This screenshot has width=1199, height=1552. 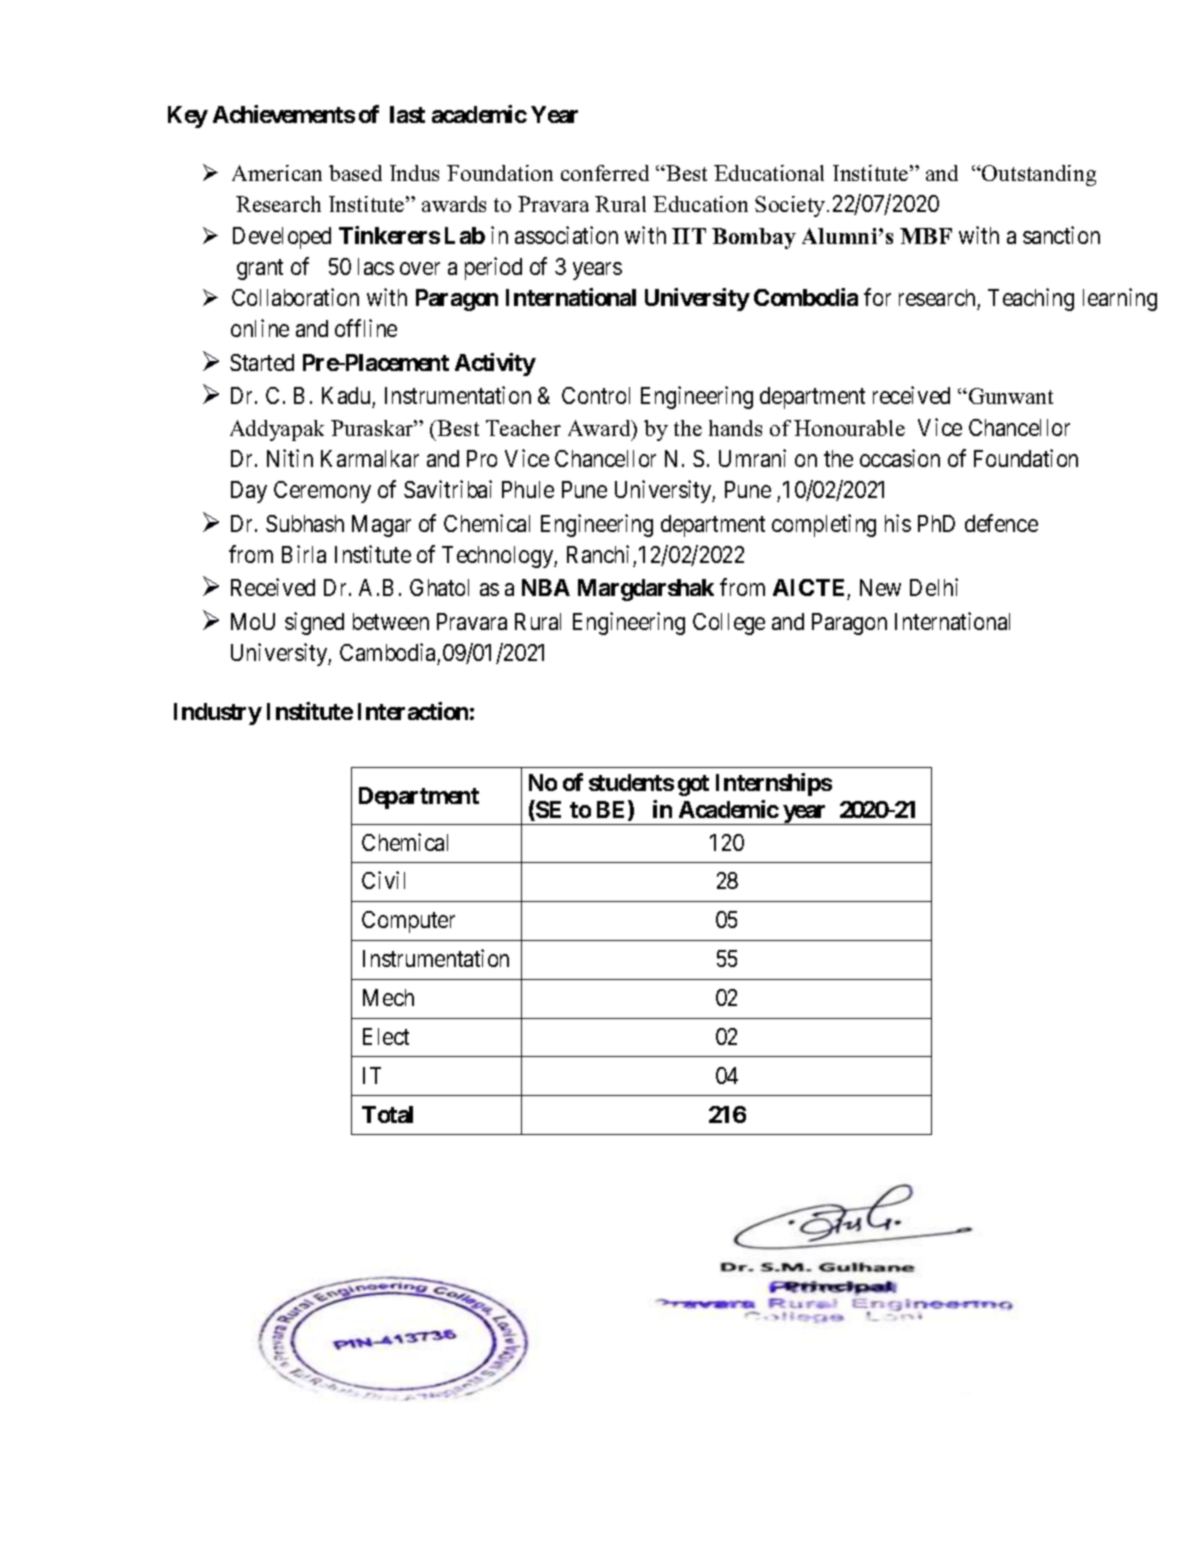 I want to click on got, so click(x=693, y=785).
